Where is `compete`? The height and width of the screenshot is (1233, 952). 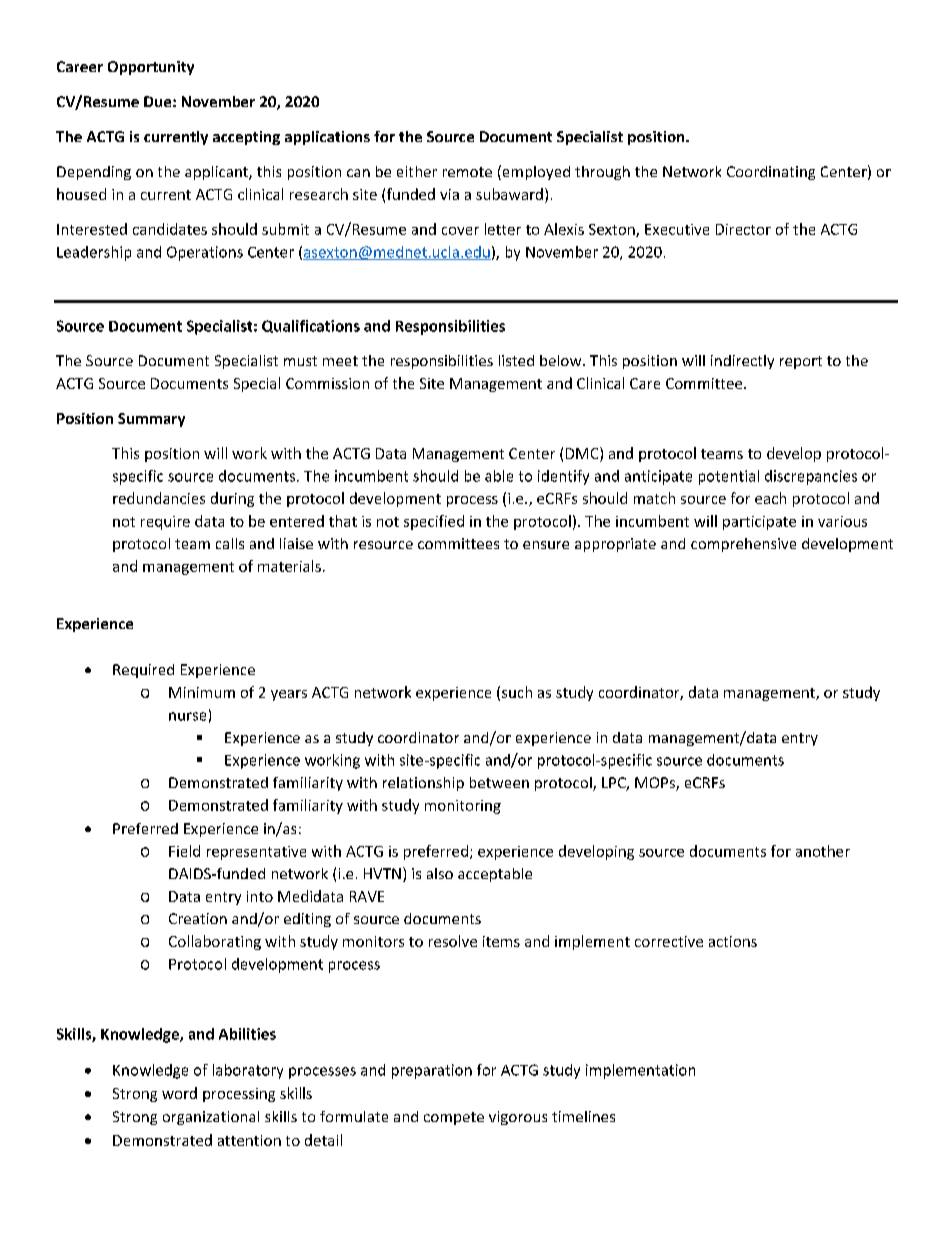 compete is located at coordinates (454, 1118).
